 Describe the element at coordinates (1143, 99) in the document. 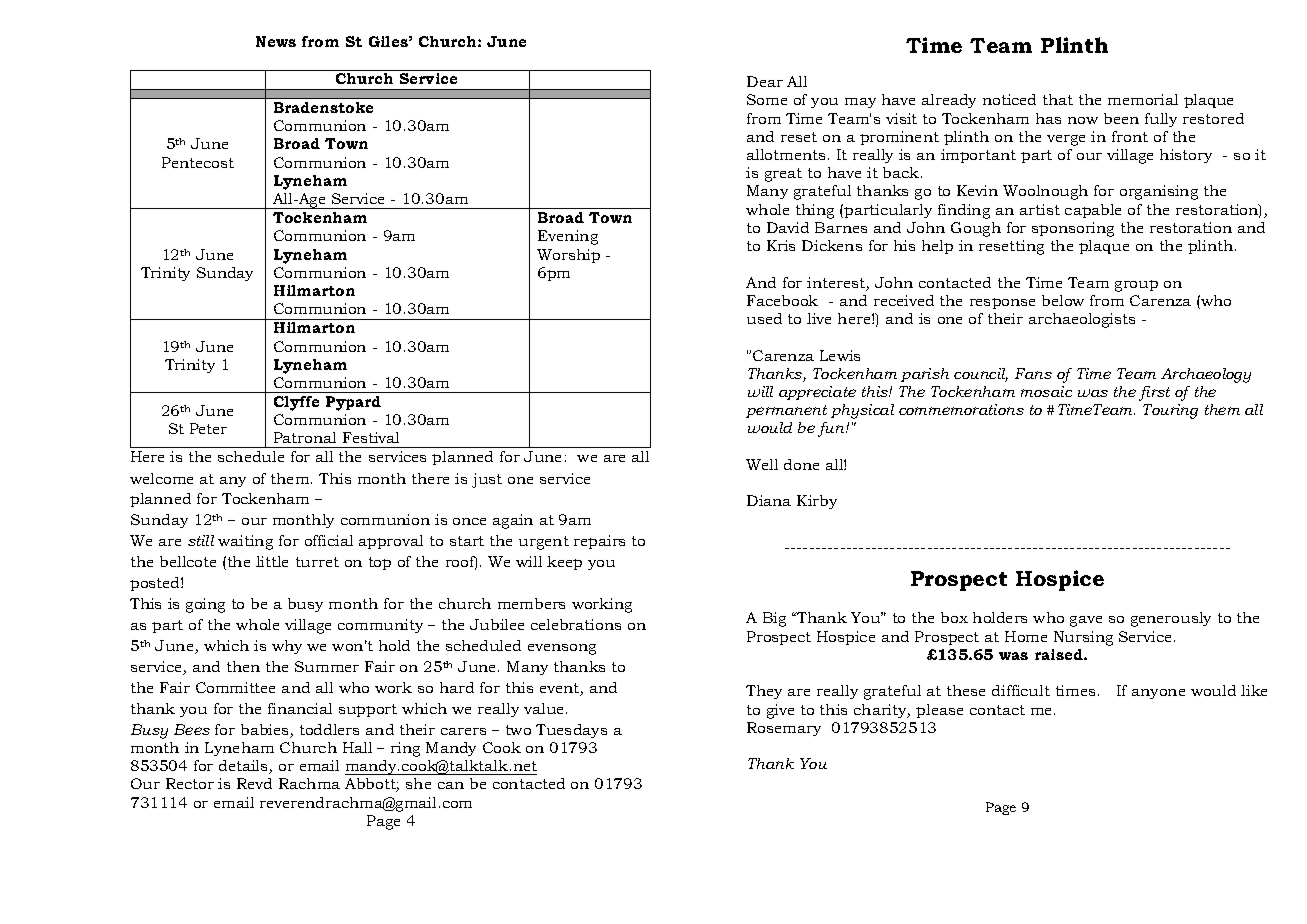

I see `memorial` at that location.
